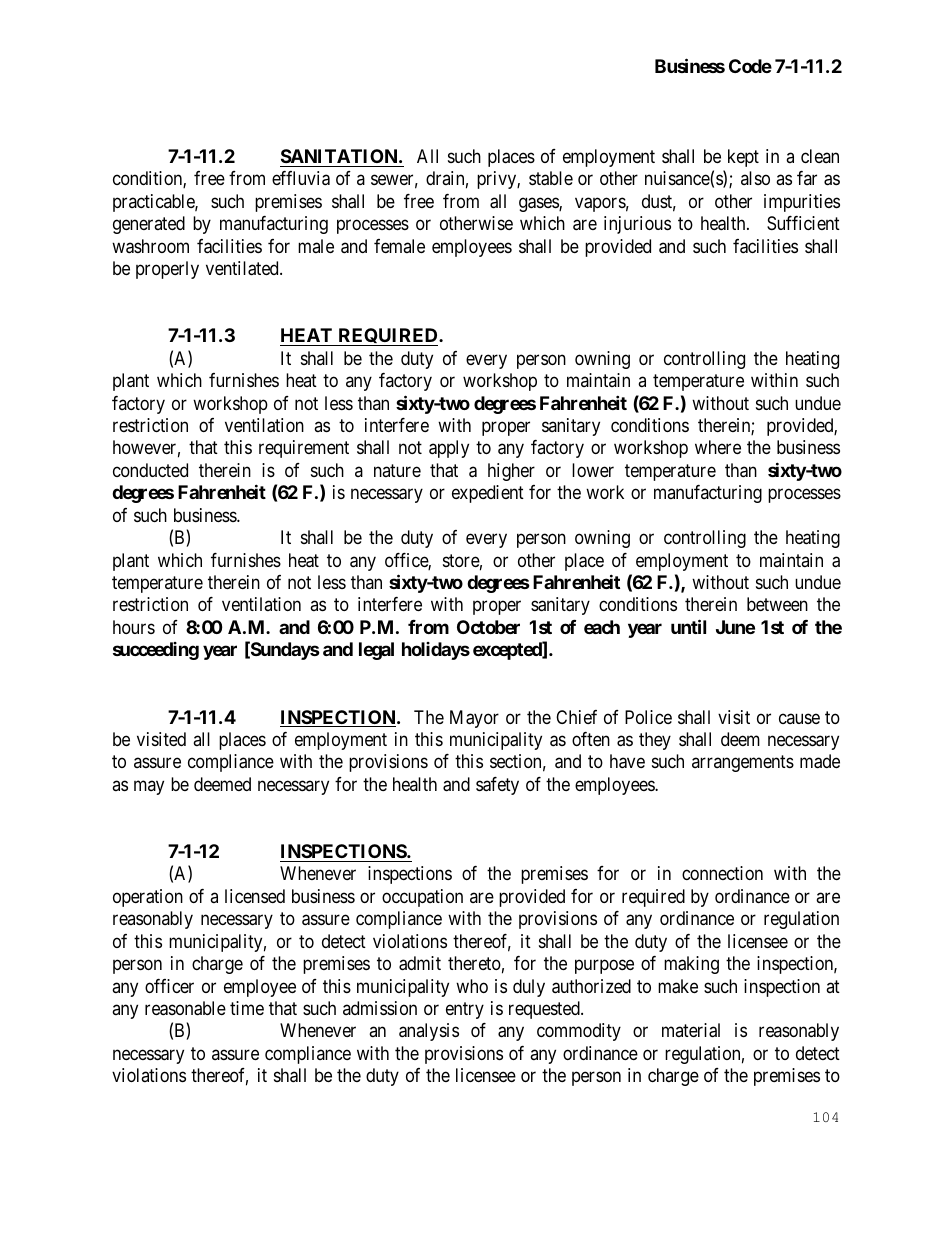 Image resolution: width=952 pixels, height=1233 pixels. What do you see at coordinates (134, 627) in the document?
I see `hours` at bounding box center [134, 627].
